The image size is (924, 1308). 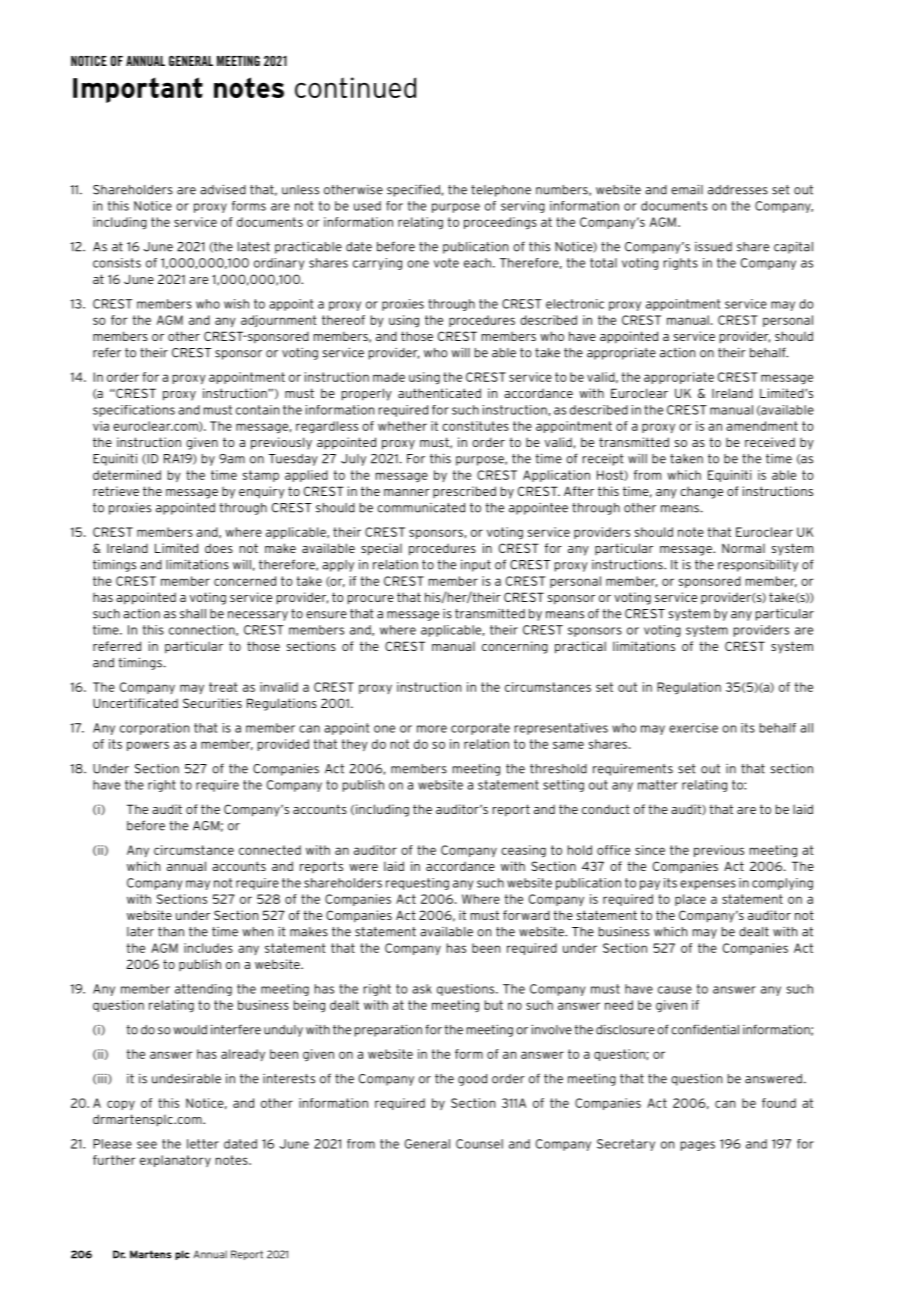 I want to click on powers, so click(x=148, y=746).
